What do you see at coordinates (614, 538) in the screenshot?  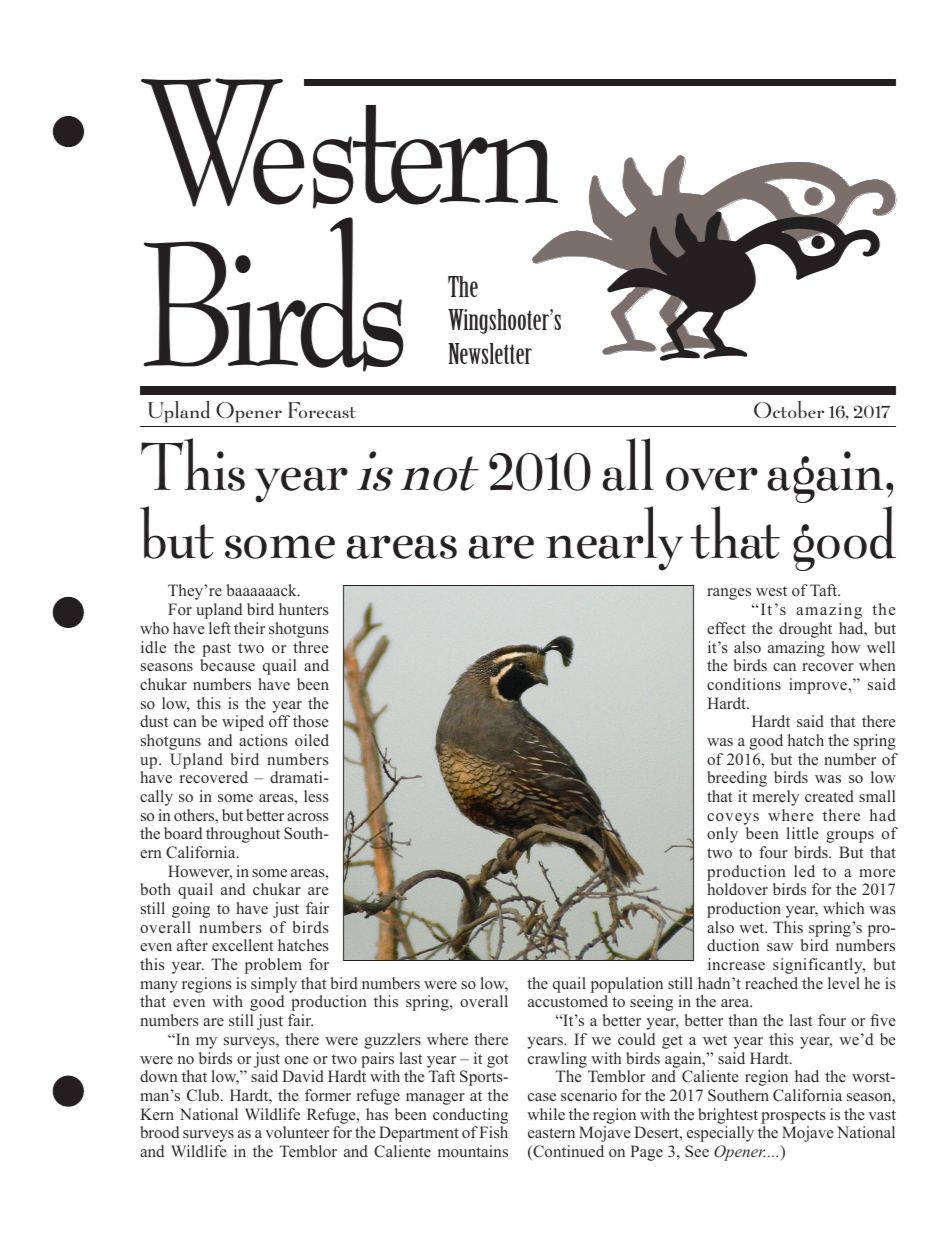 I see `nearly` at bounding box center [614, 538].
